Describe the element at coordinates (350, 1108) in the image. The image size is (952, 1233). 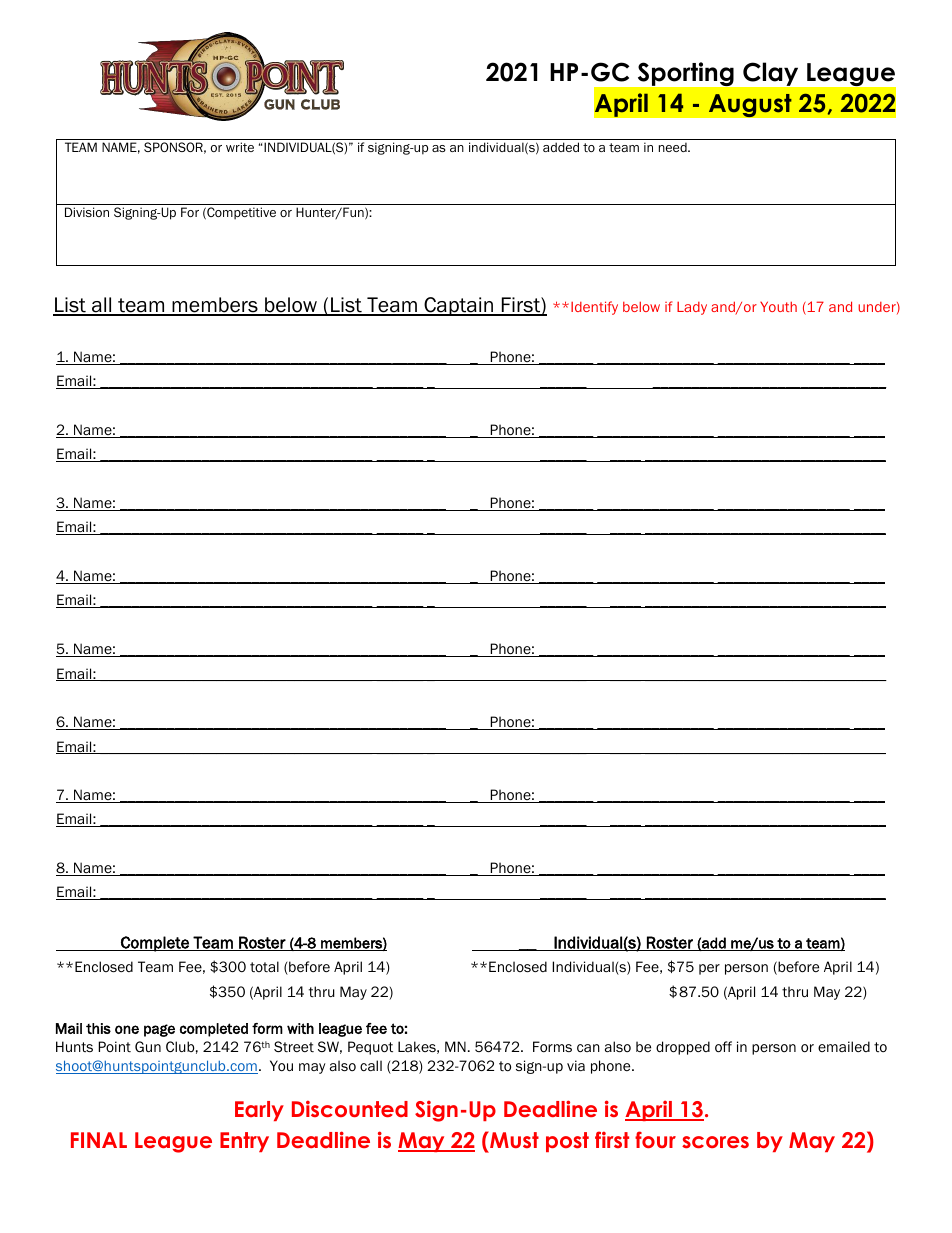
I see `Discounted` at that location.
